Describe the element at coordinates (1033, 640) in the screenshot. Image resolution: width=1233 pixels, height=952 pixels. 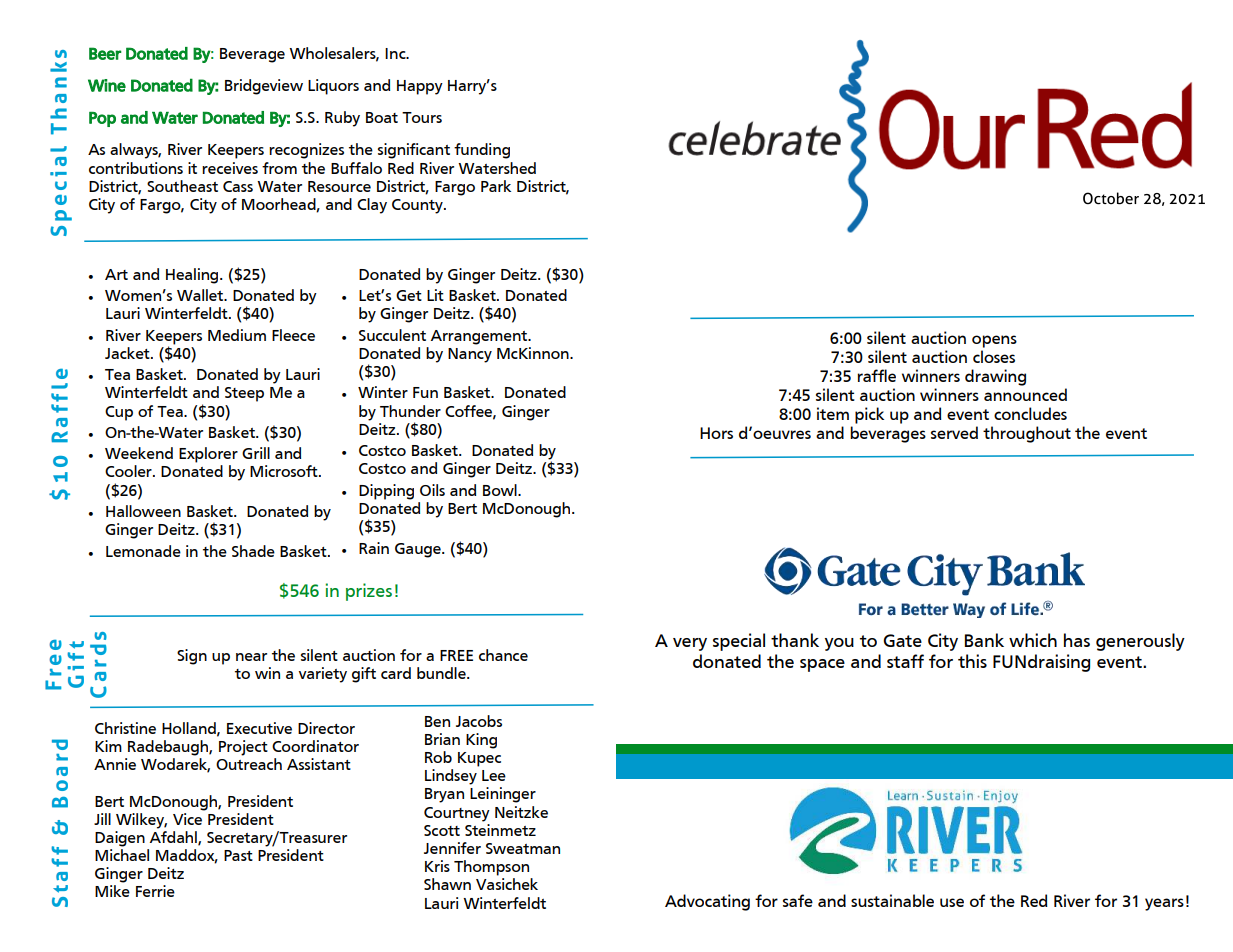
I see `which` at that location.
